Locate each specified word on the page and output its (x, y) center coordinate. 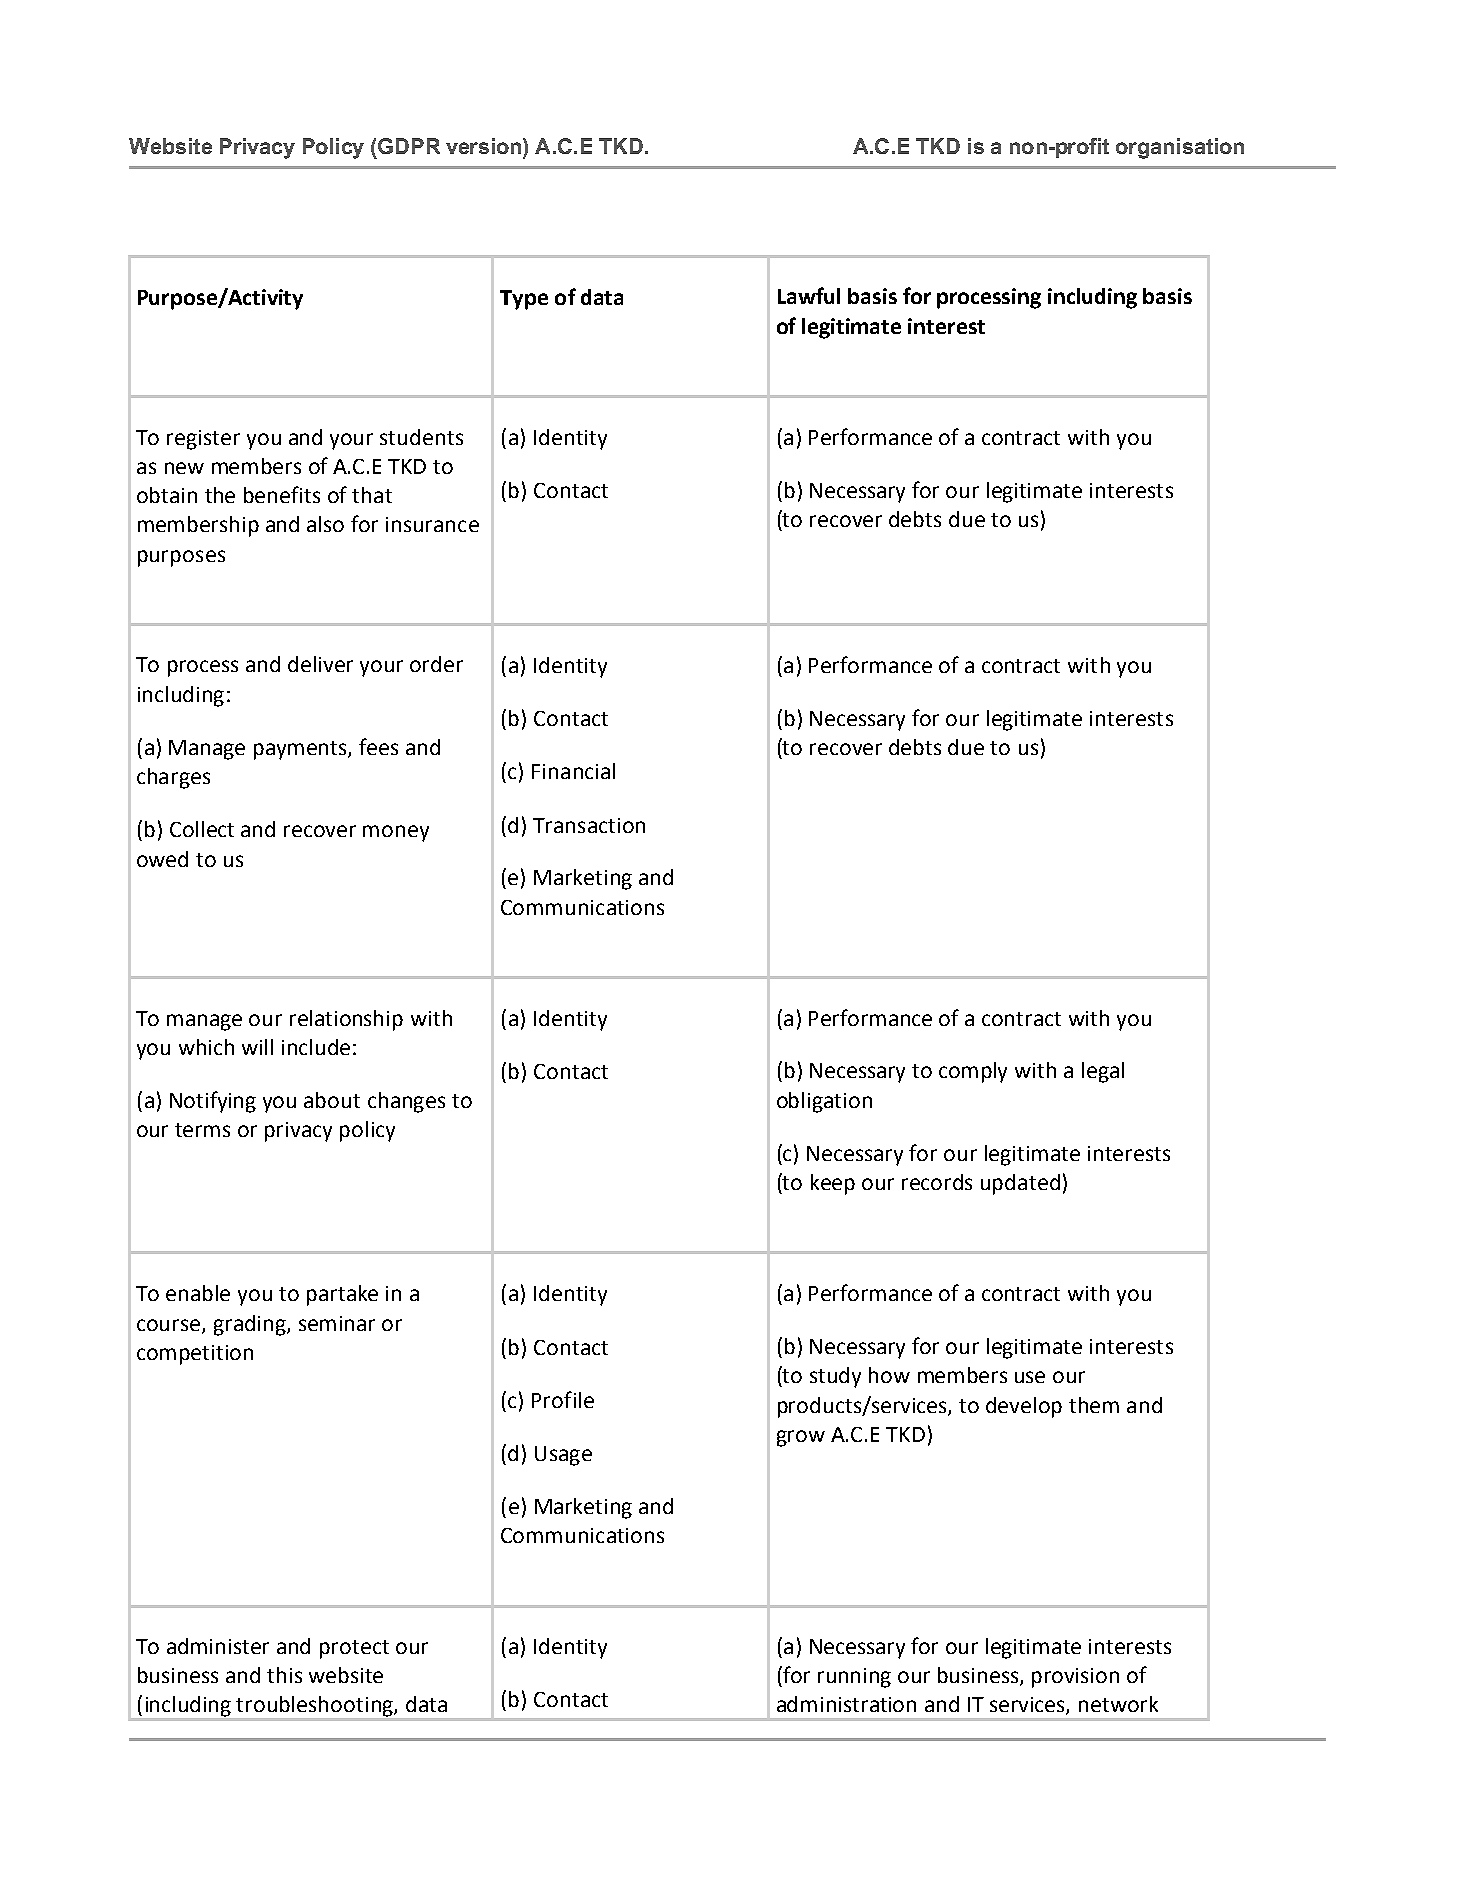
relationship (346, 1020)
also (325, 524)
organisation (1180, 148)
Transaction (589, 825)
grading (251, 1325)
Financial (573, 771)
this (284, 1675)
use (1030, 1377)
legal (1103, 1072)
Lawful (809, 295)
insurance (432, 524)
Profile (563, 1399)
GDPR (409, 146)
